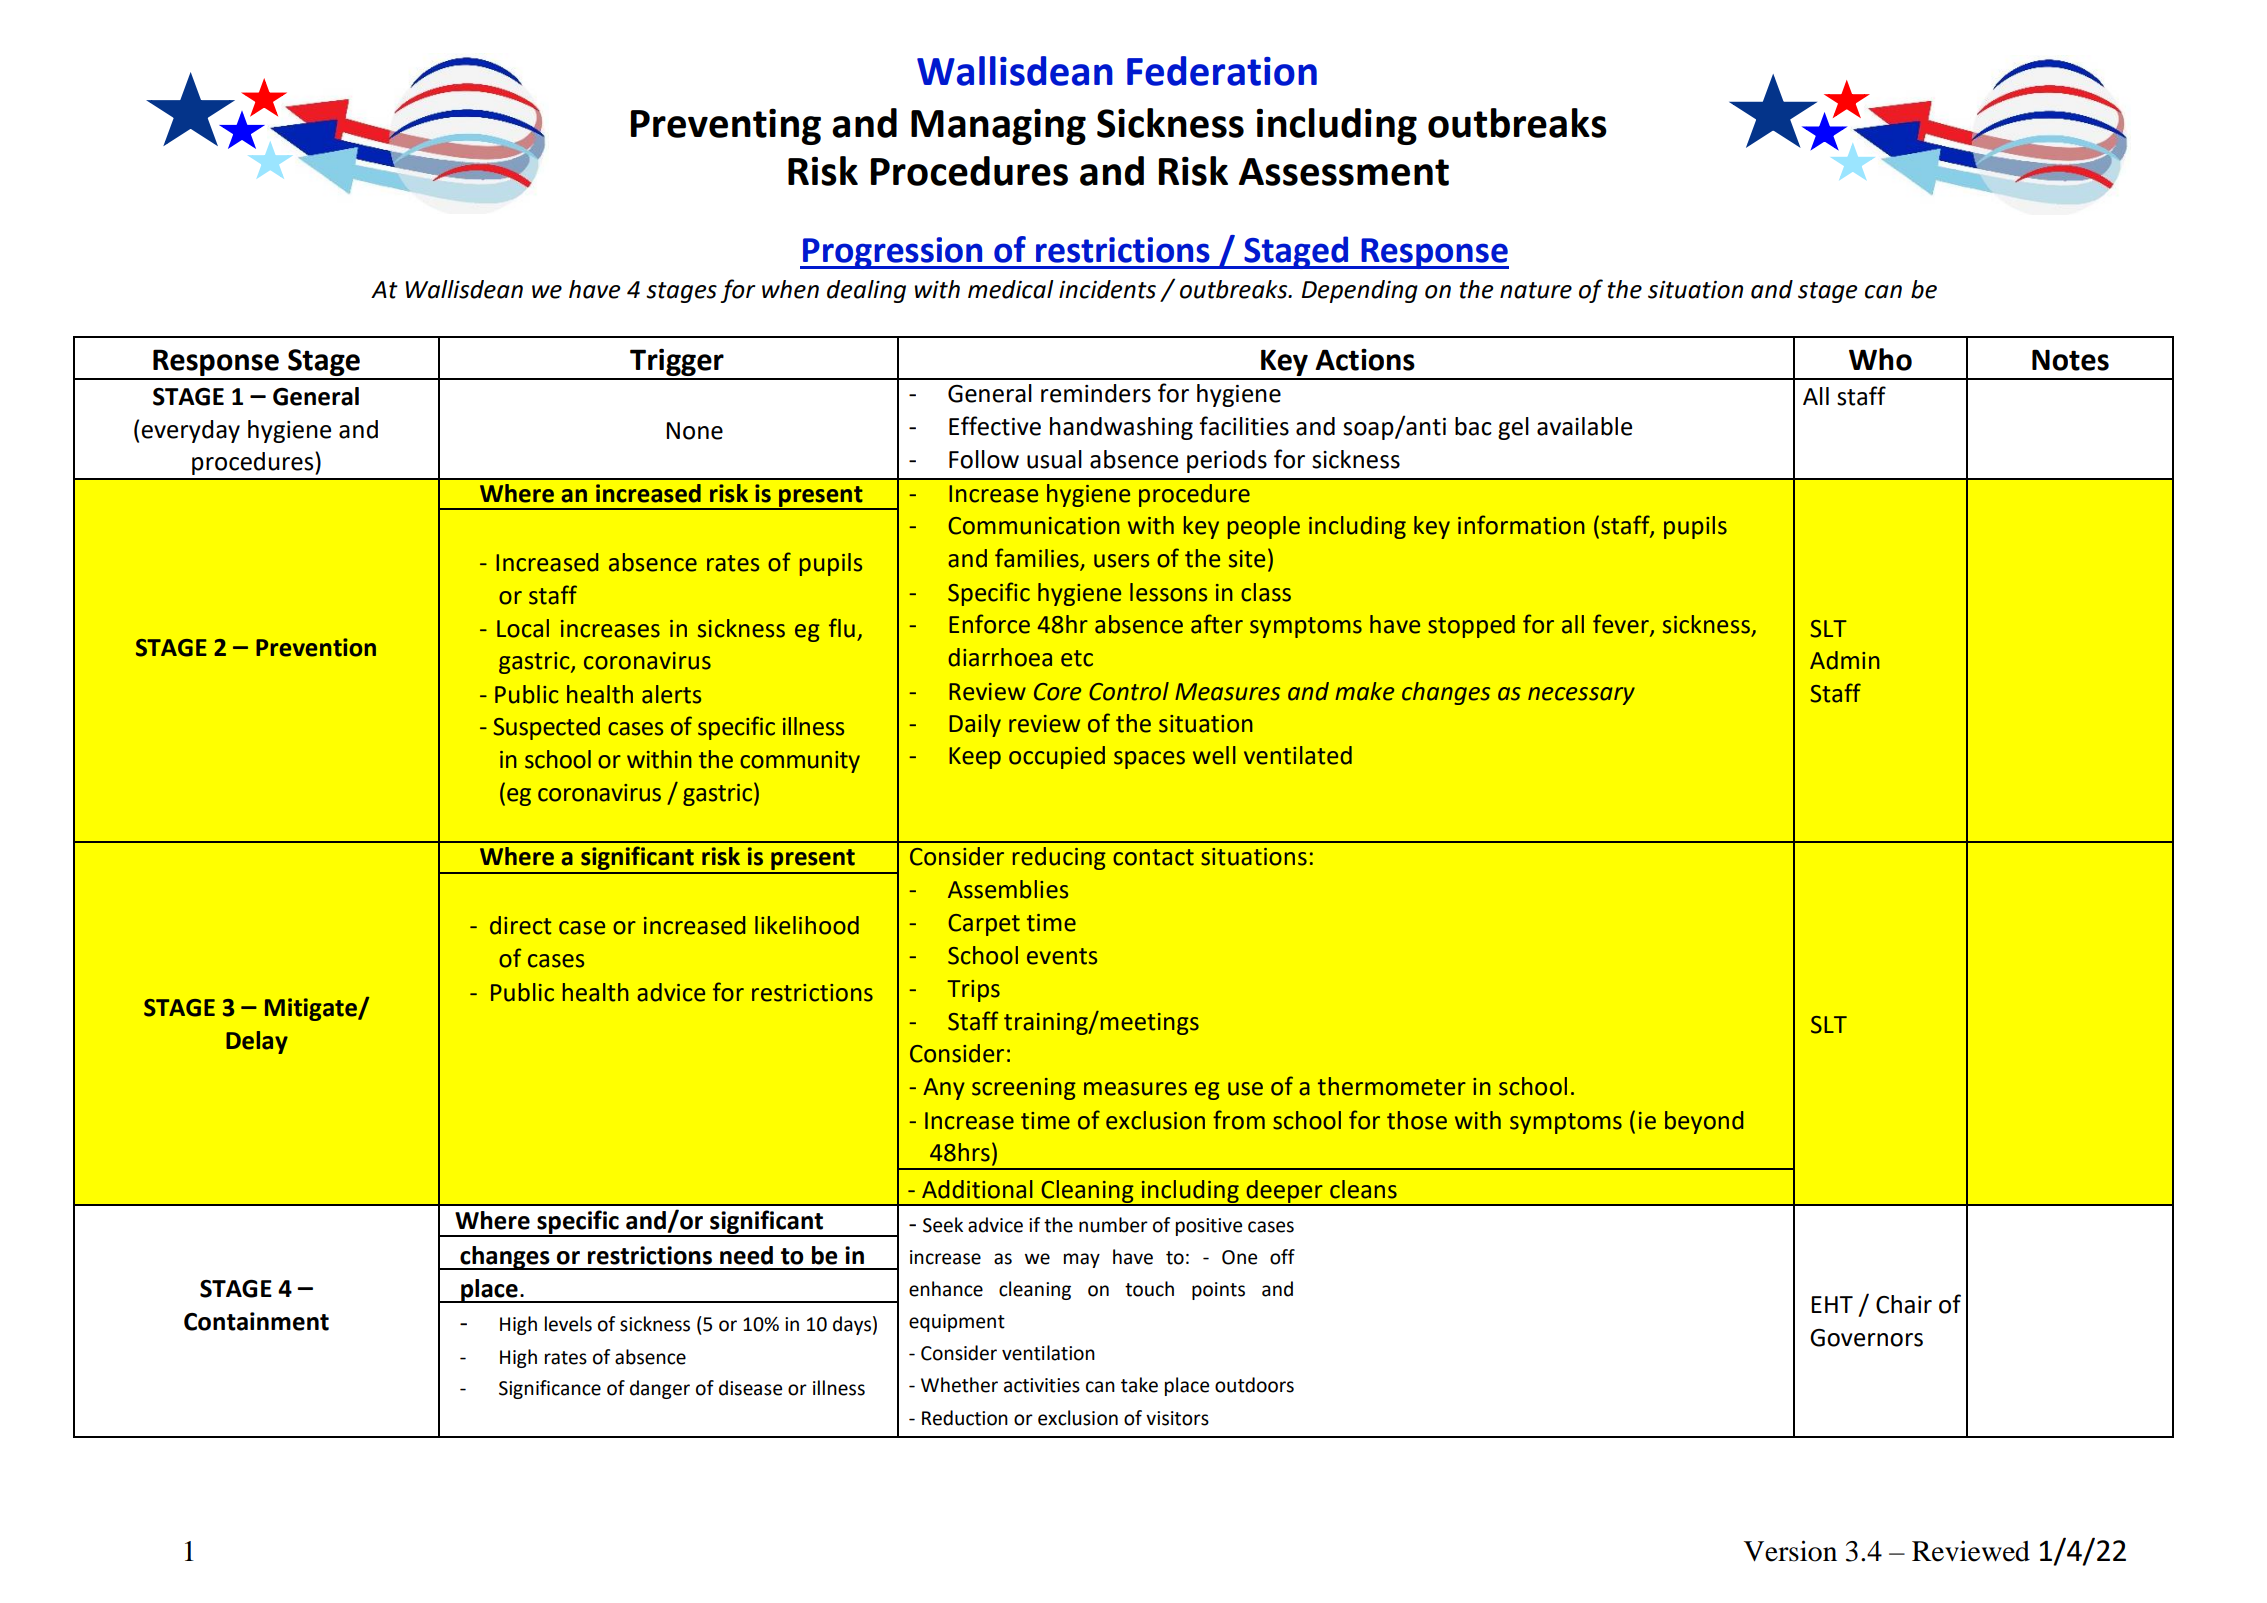 Image resolution: width=2267 pixels, height=1603 pixels. Describe the element at coordinates (1344, 172) in the page. I see `Assessment` at that location.
